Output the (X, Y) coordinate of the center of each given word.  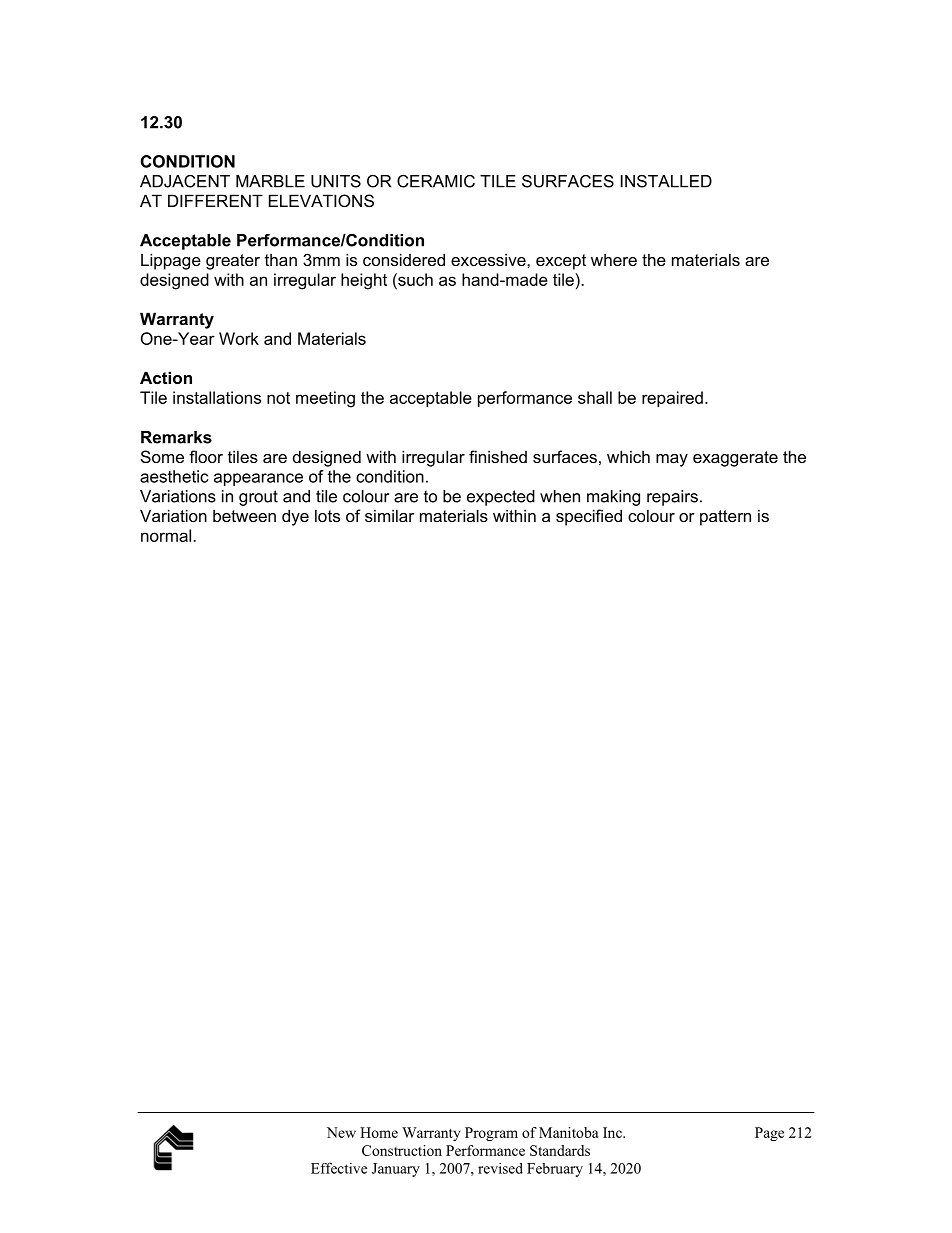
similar (389, 515)
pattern (725, 518)
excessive (489, 259)
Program (491, 1134)
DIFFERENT (215, 200)
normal (167, 535)
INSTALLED (666, 181)
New (341, 1132)
